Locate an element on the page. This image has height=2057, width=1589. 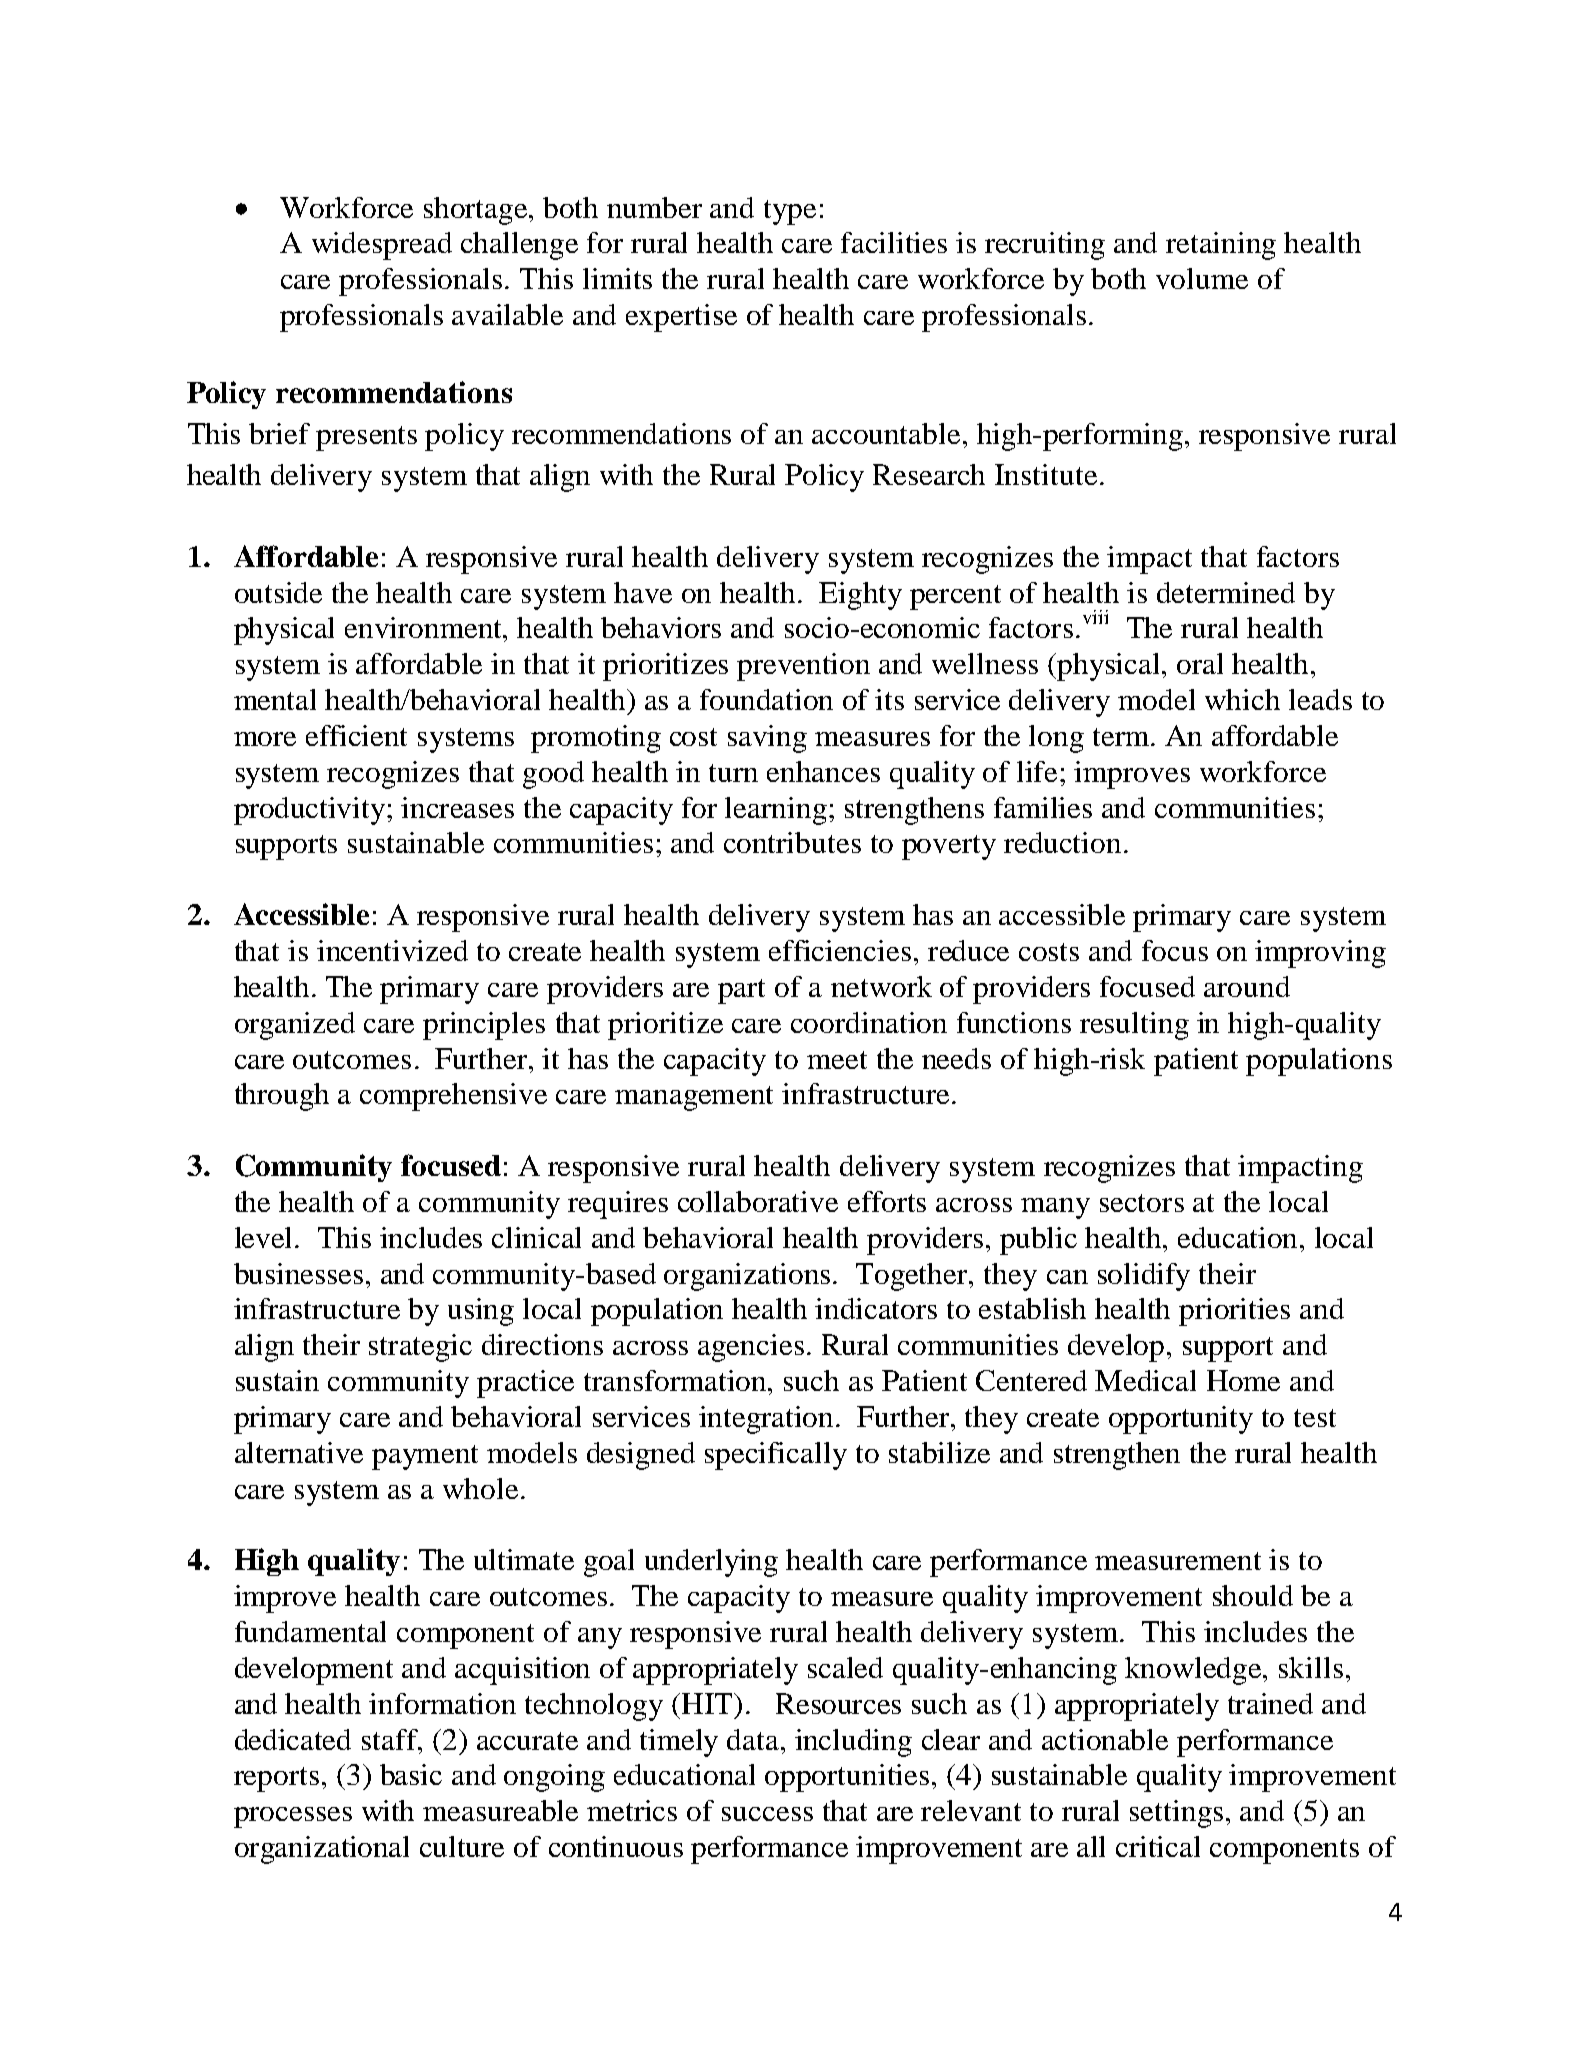
integration is located at coordinates (768, 1420).
